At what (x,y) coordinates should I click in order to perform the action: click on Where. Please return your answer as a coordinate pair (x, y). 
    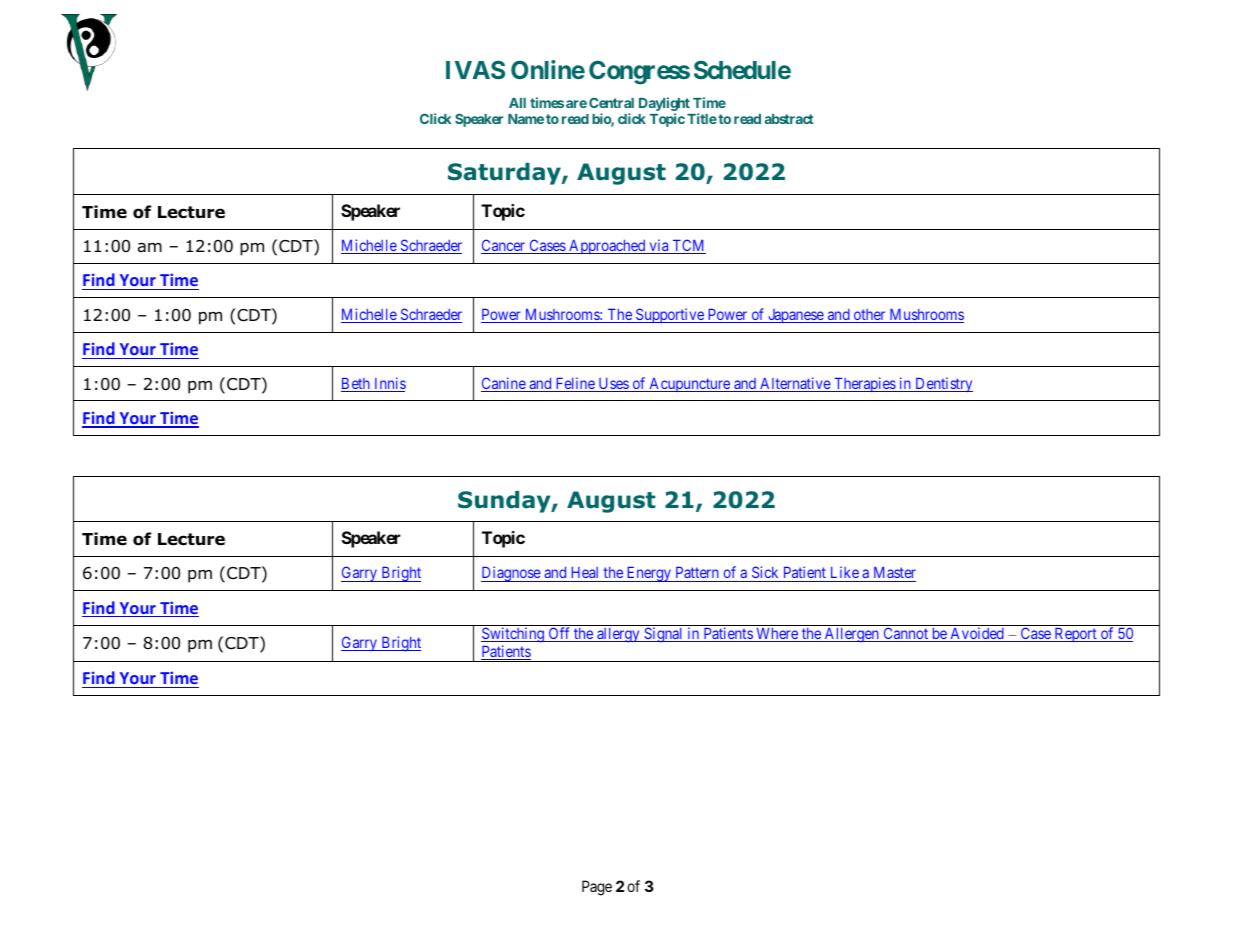
    Looking at the image, I should click on (777, 635).
